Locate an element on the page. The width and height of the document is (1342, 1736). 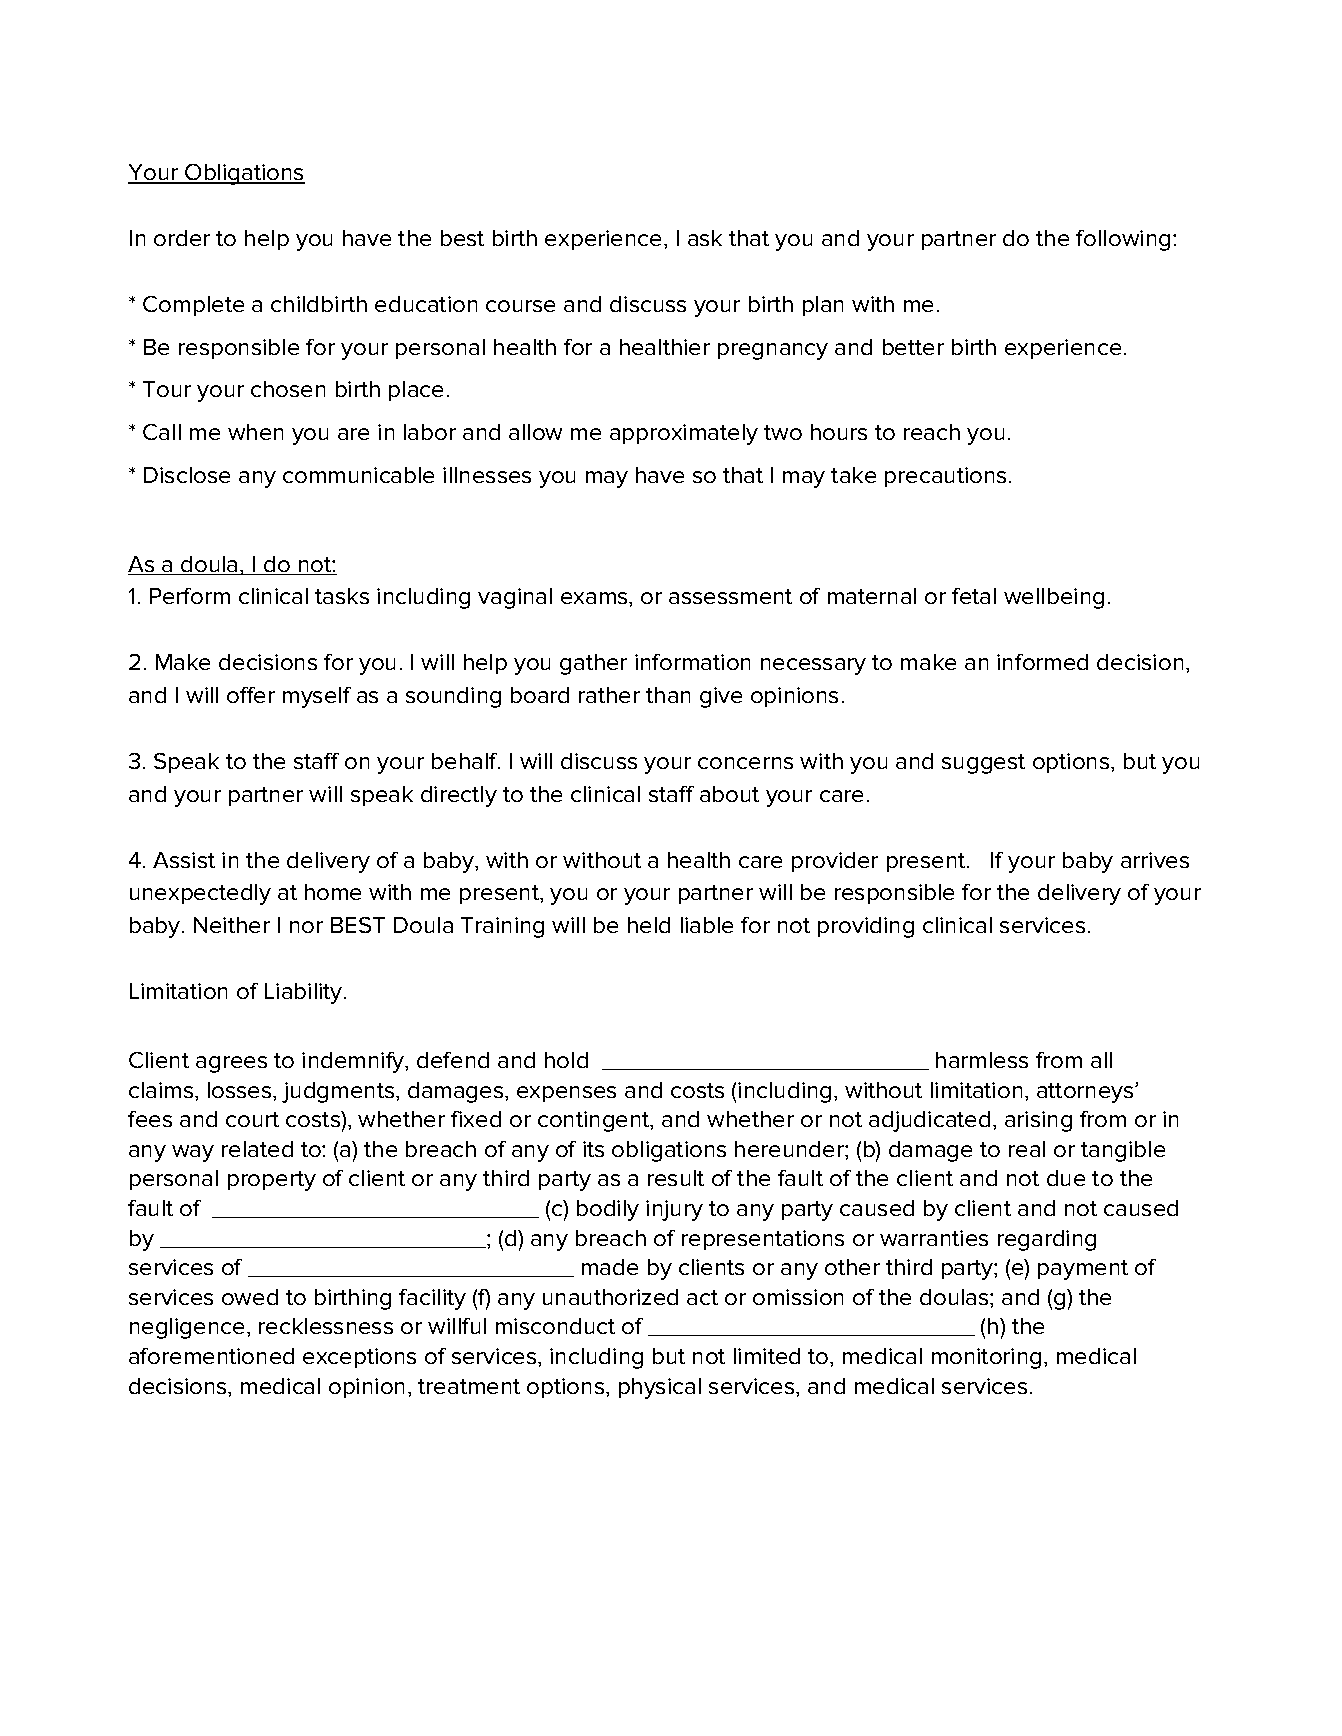
harmless is located at coordinates (982, 1060).
